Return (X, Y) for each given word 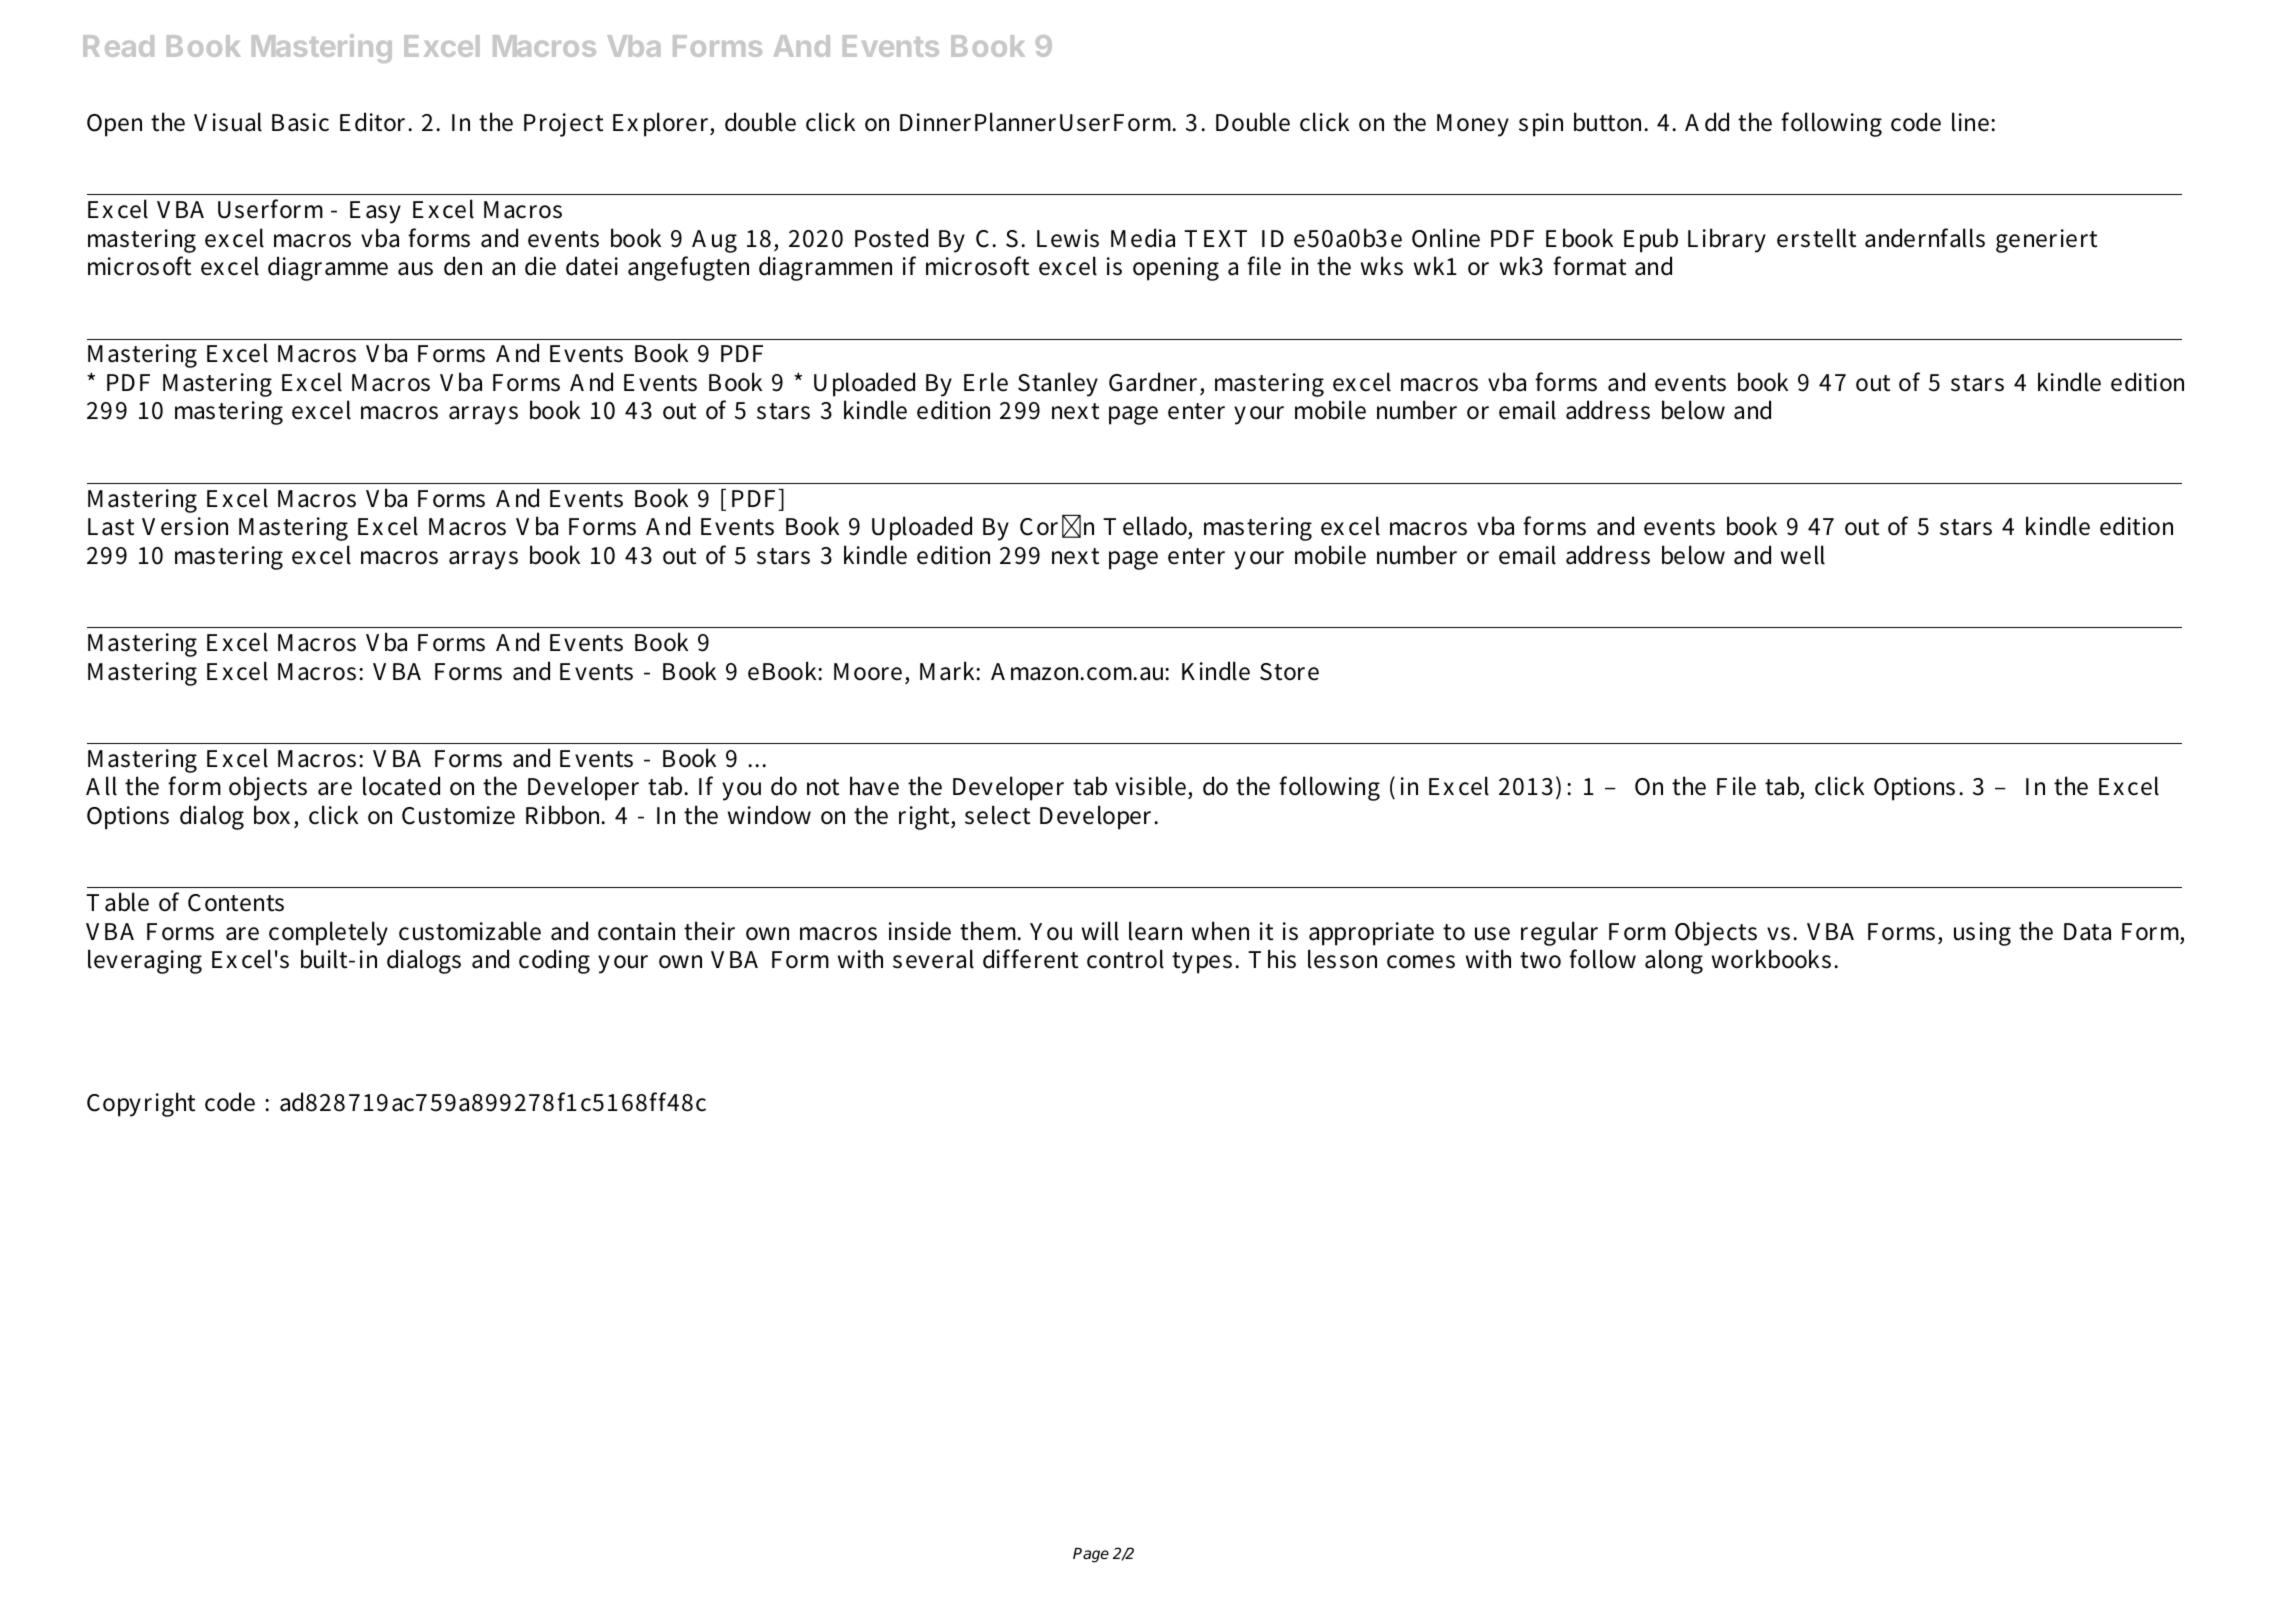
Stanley (1058, 384)
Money (1473, 125)
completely (328, 933)
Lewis (1068, 238)
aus (415, 269)
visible (1150, 786)
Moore (868, 672)
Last (111, 527)
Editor (375, 122)
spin (1541, 125)
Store (1289, 672)
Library (1727, 240)
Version (185, 526)
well (1803, 555)
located (401, 786)
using (1982, 934)
